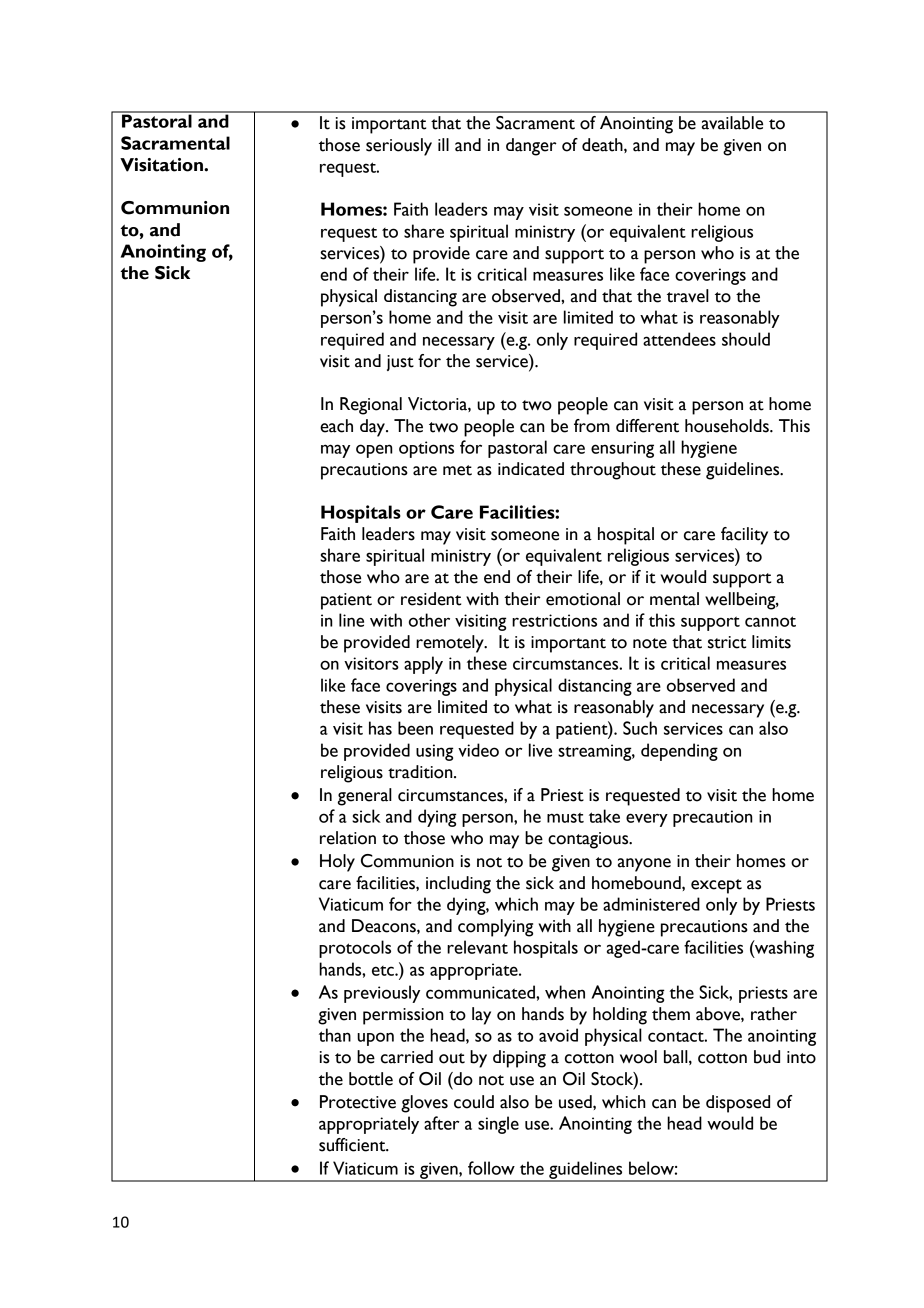 This screenshot has width=924, height=1308. Describe the element at coordinates (728, 426) in the screenshot. I see `households` at that location.
